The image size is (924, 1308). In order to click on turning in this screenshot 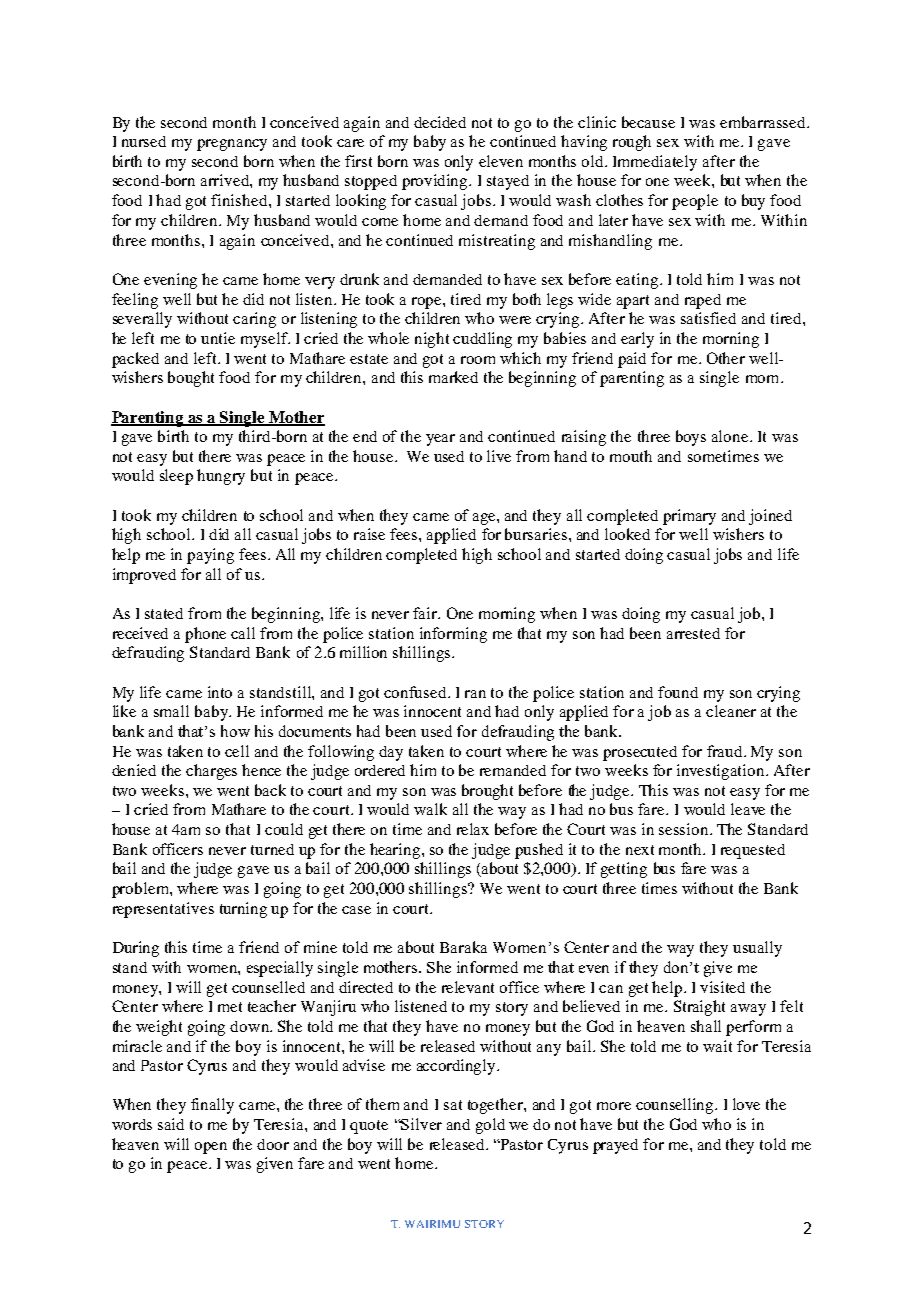, I will do `click(243, 910)`.
